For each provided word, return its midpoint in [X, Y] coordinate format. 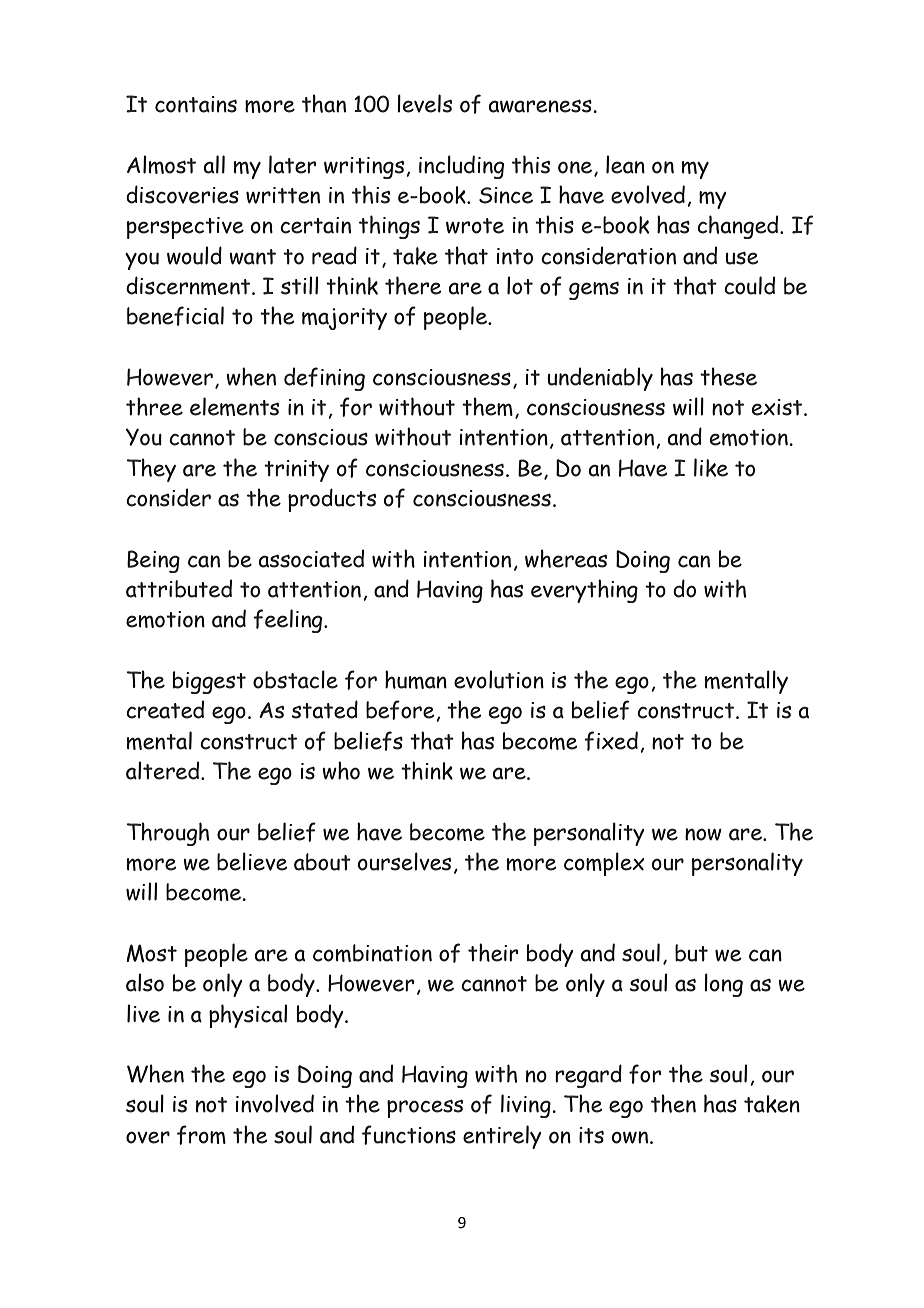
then [673, 1103]
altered [164, 770]
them [487, 406]
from [201, 1135]
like [711, 467]
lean [625, 164]
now [703, 834]
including [461, 167]
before [401, 710]
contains [196, 104]
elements [234, 406]
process [425, 1109]
